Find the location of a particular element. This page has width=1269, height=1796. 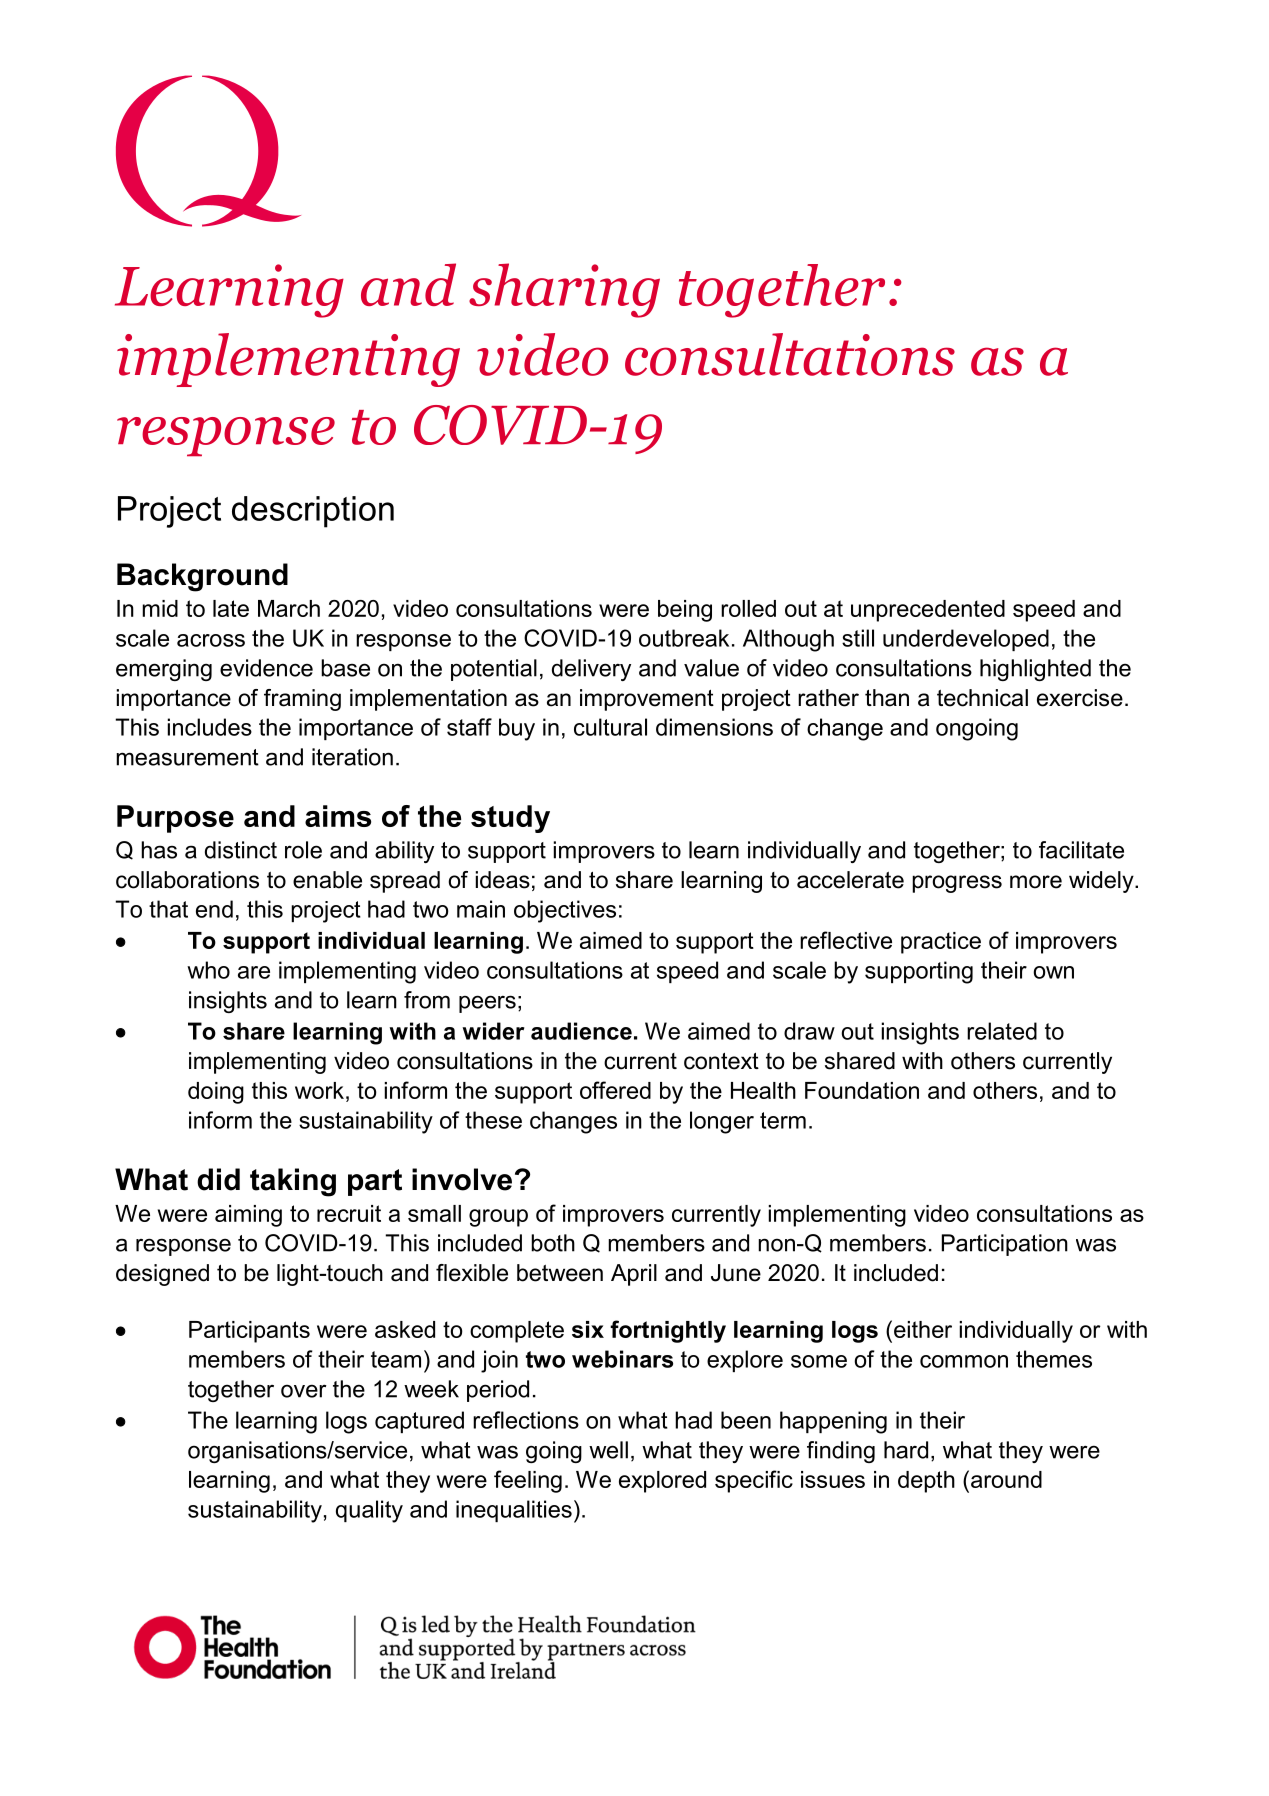

either is located at coordinates (923, 1329).
